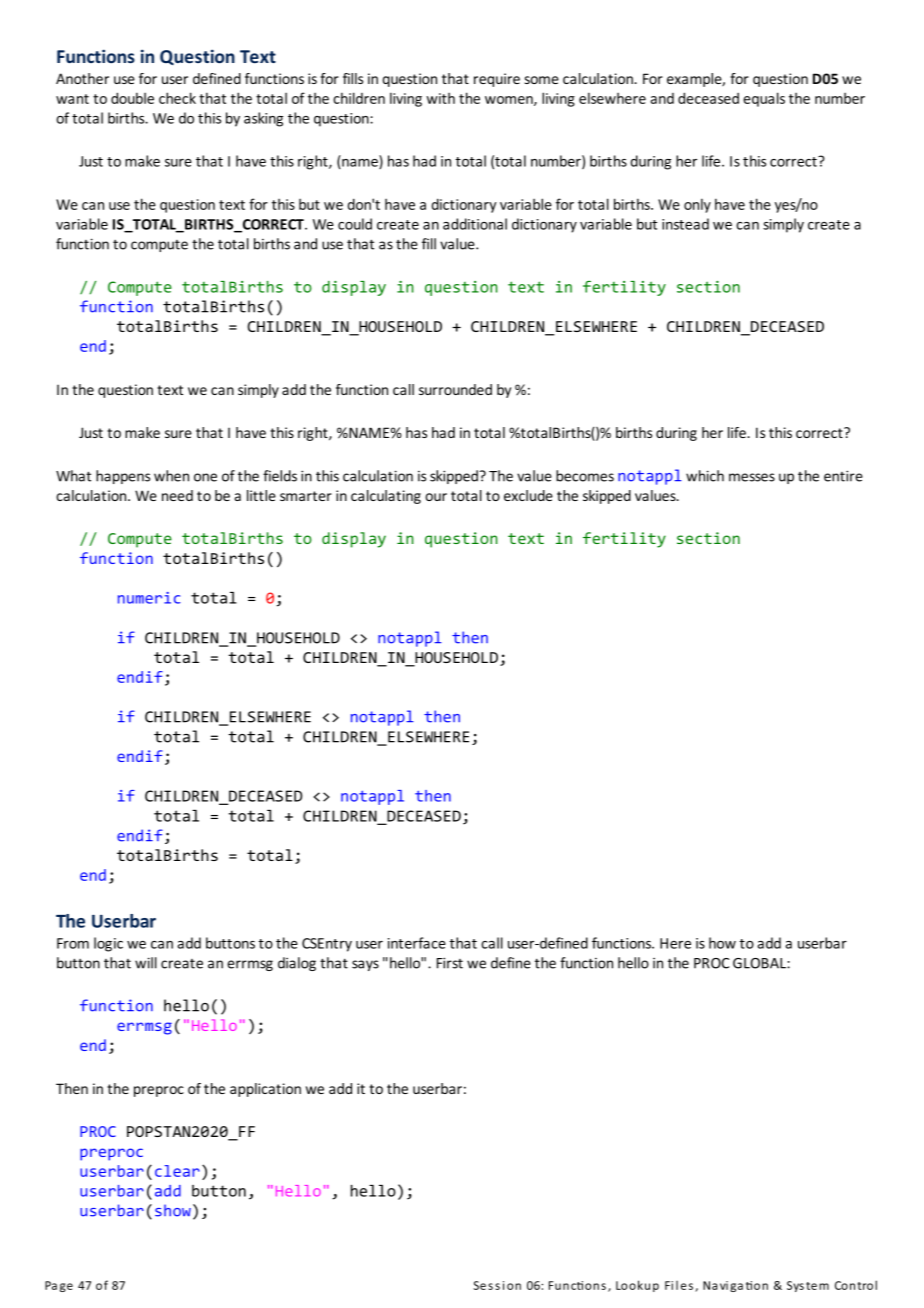 This screenshot has width=924, height=1308. I want to click on double, so click(132, 98).
